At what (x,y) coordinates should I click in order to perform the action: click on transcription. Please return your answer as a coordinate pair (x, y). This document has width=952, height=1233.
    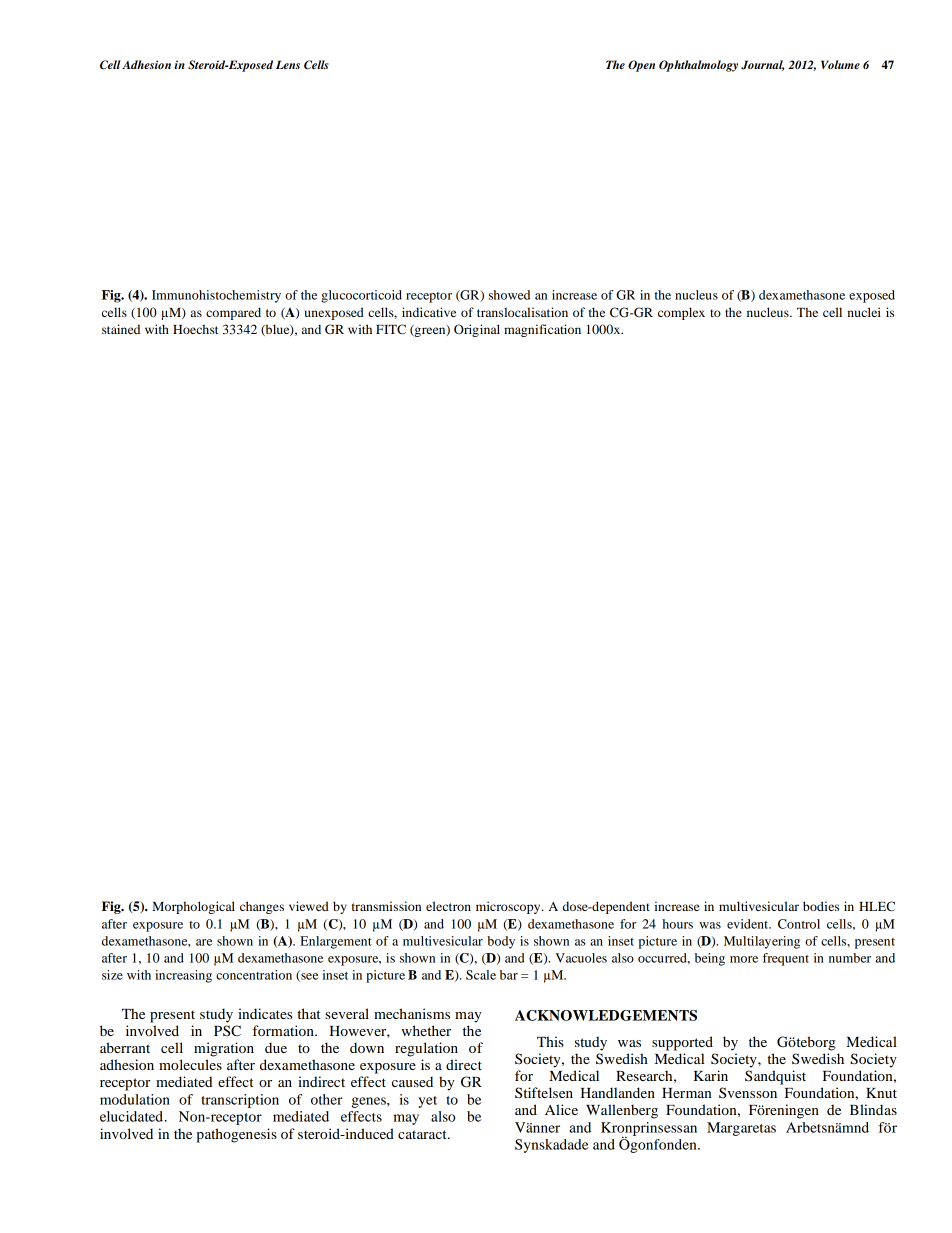
    Looking at the image, I should click on (240, 1101).
